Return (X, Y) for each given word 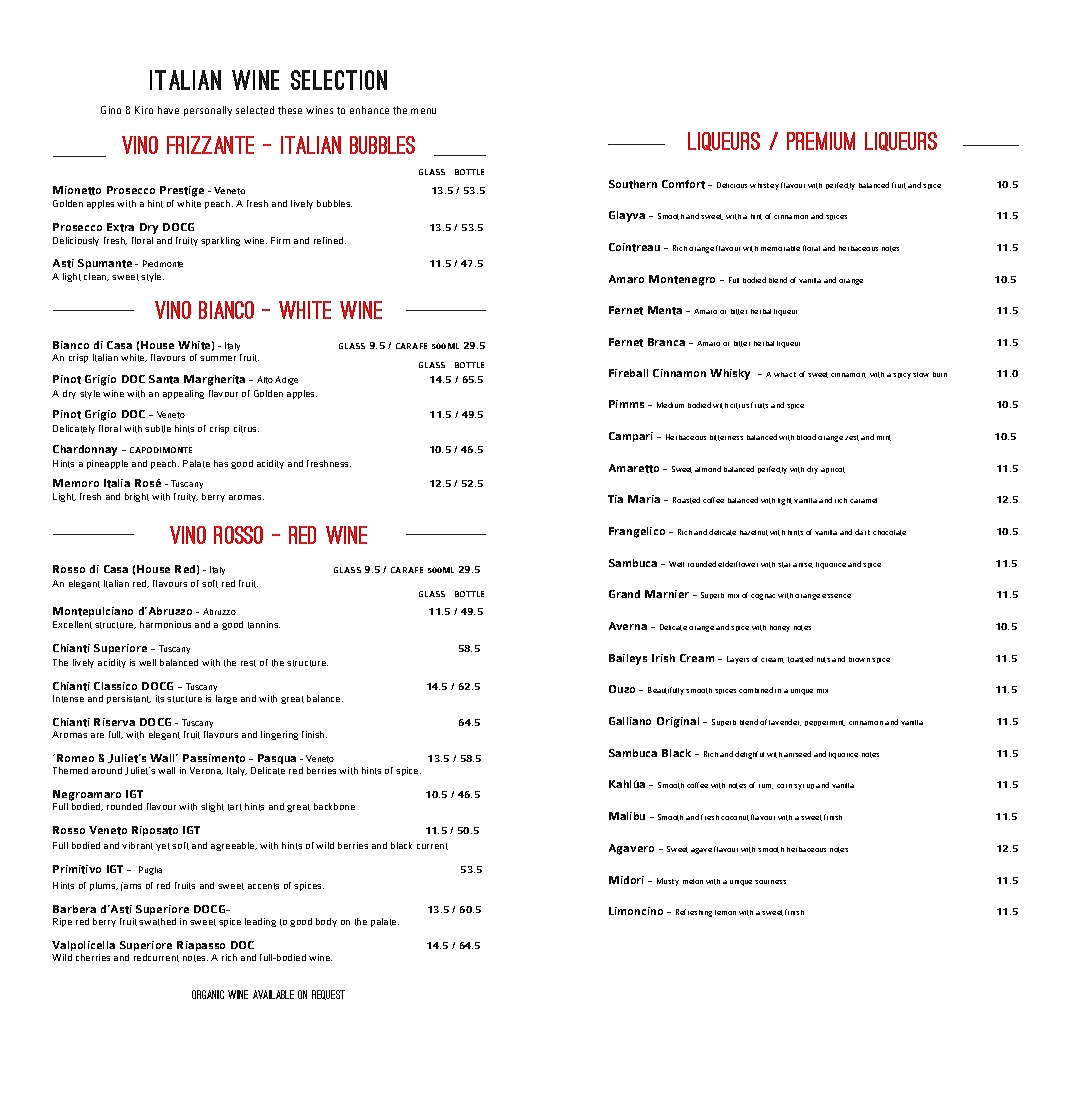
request (328, 995)
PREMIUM (821, 141)
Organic (208, 994)
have (168, 110)
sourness (770, 882)
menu (423, 111)
